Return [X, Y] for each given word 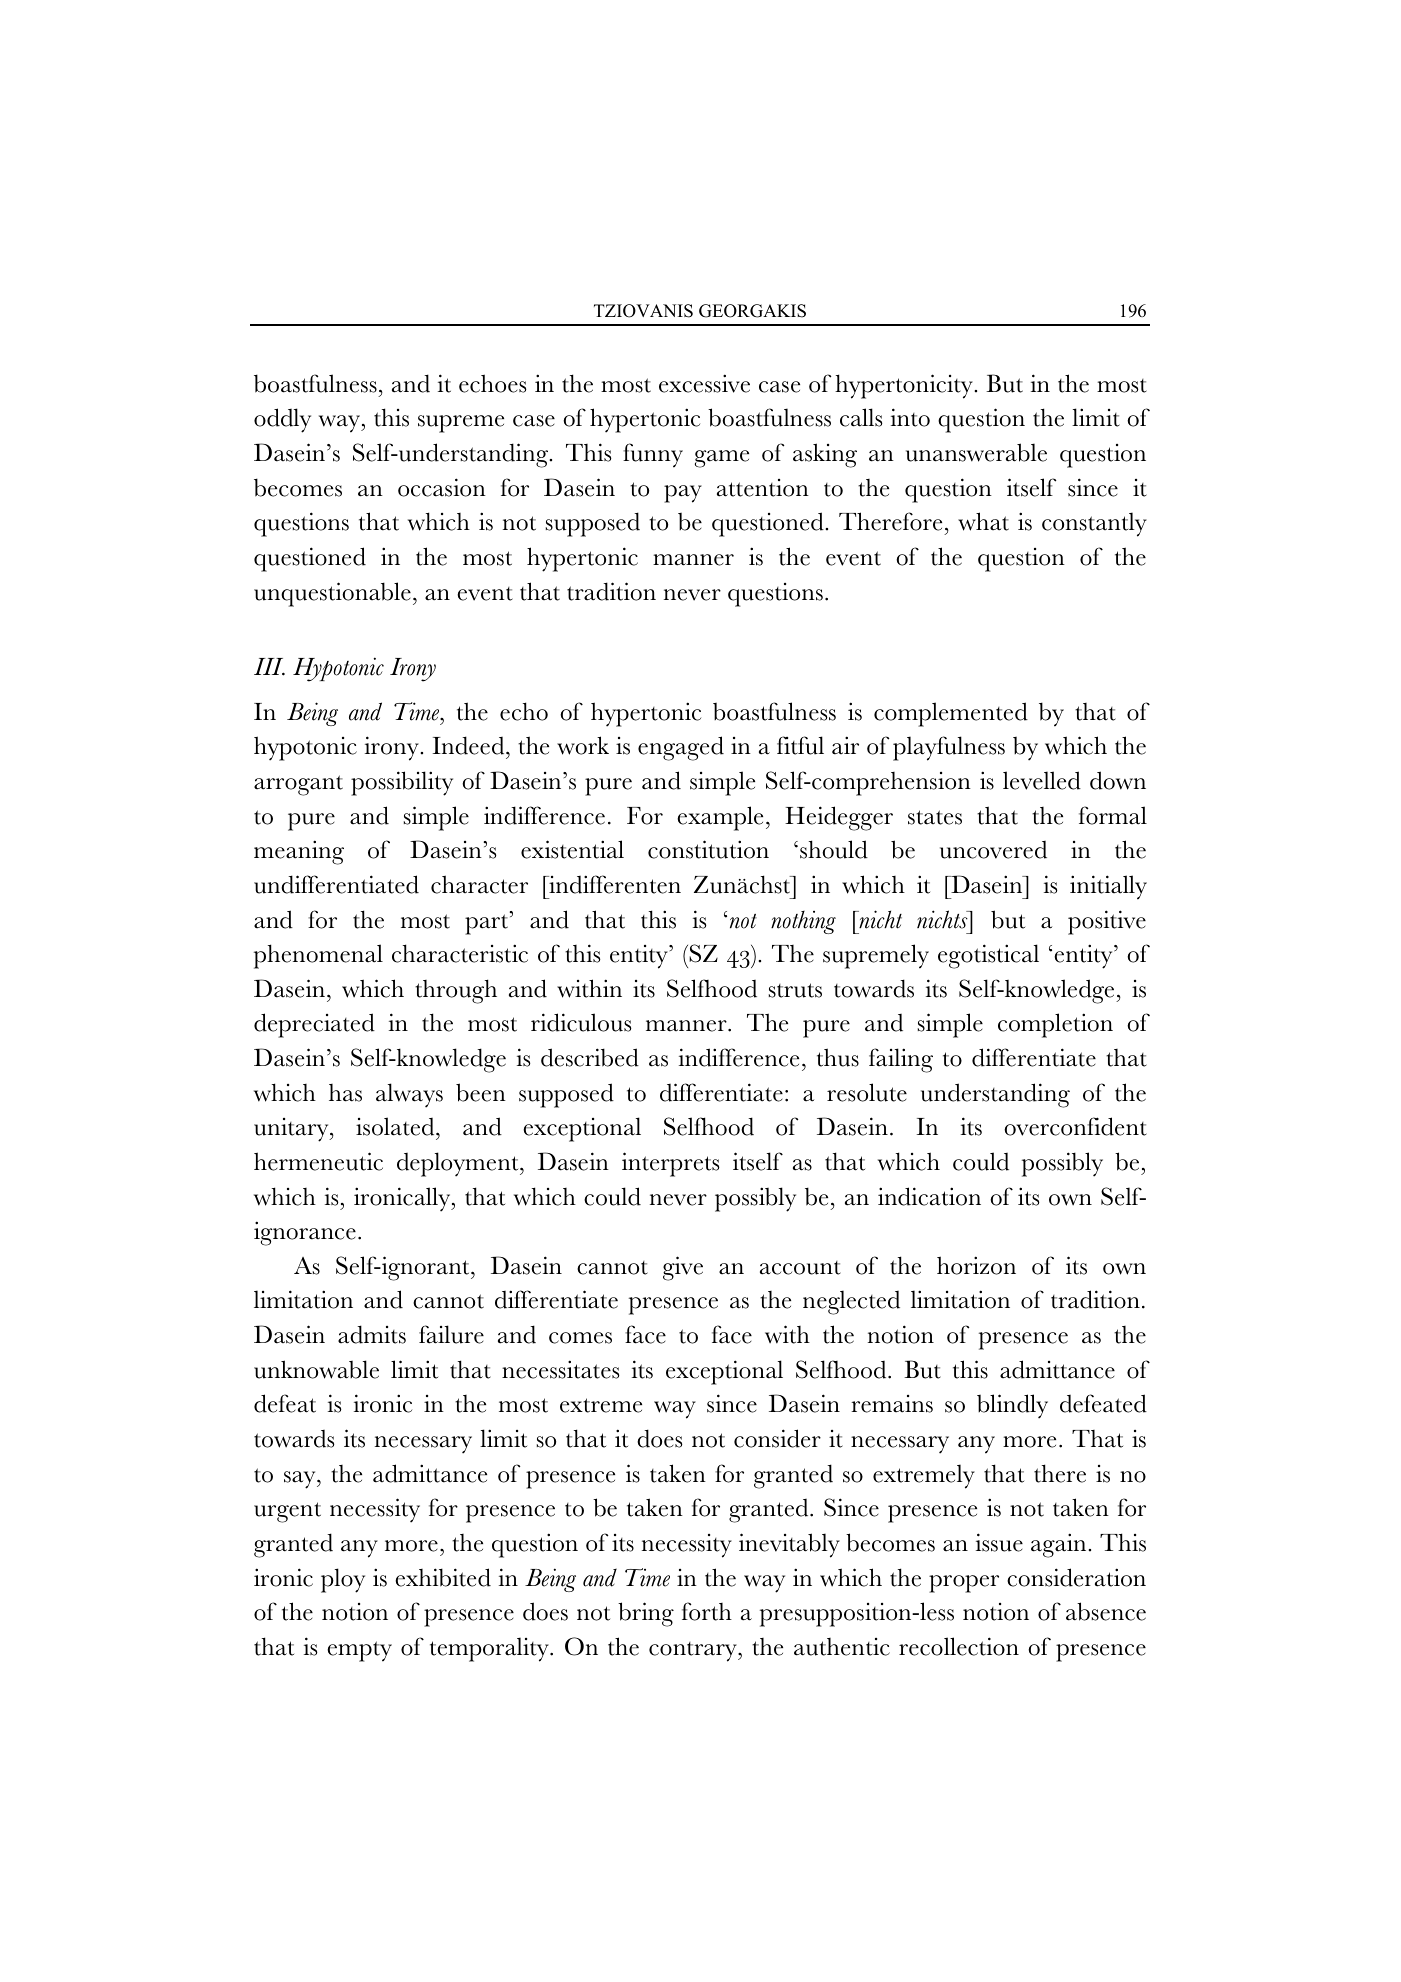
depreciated [314, 1025]
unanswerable [976, 452]
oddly [282, 420]
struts [795, 990]
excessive [704, 383]
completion [1055, 1025]
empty [359, 1651]
